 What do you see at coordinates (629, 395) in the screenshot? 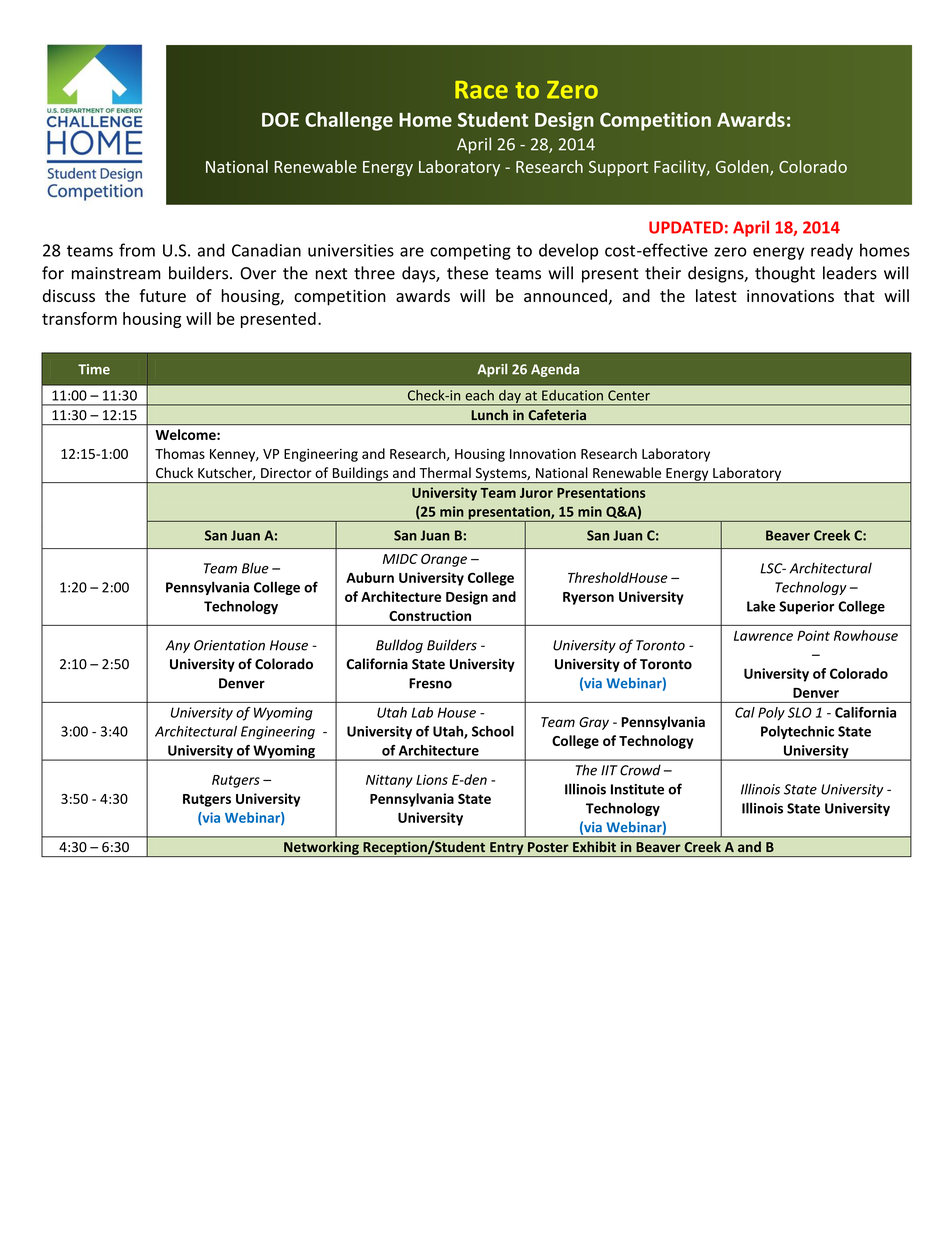
I see `Center` at bounding box center [629, 395].
